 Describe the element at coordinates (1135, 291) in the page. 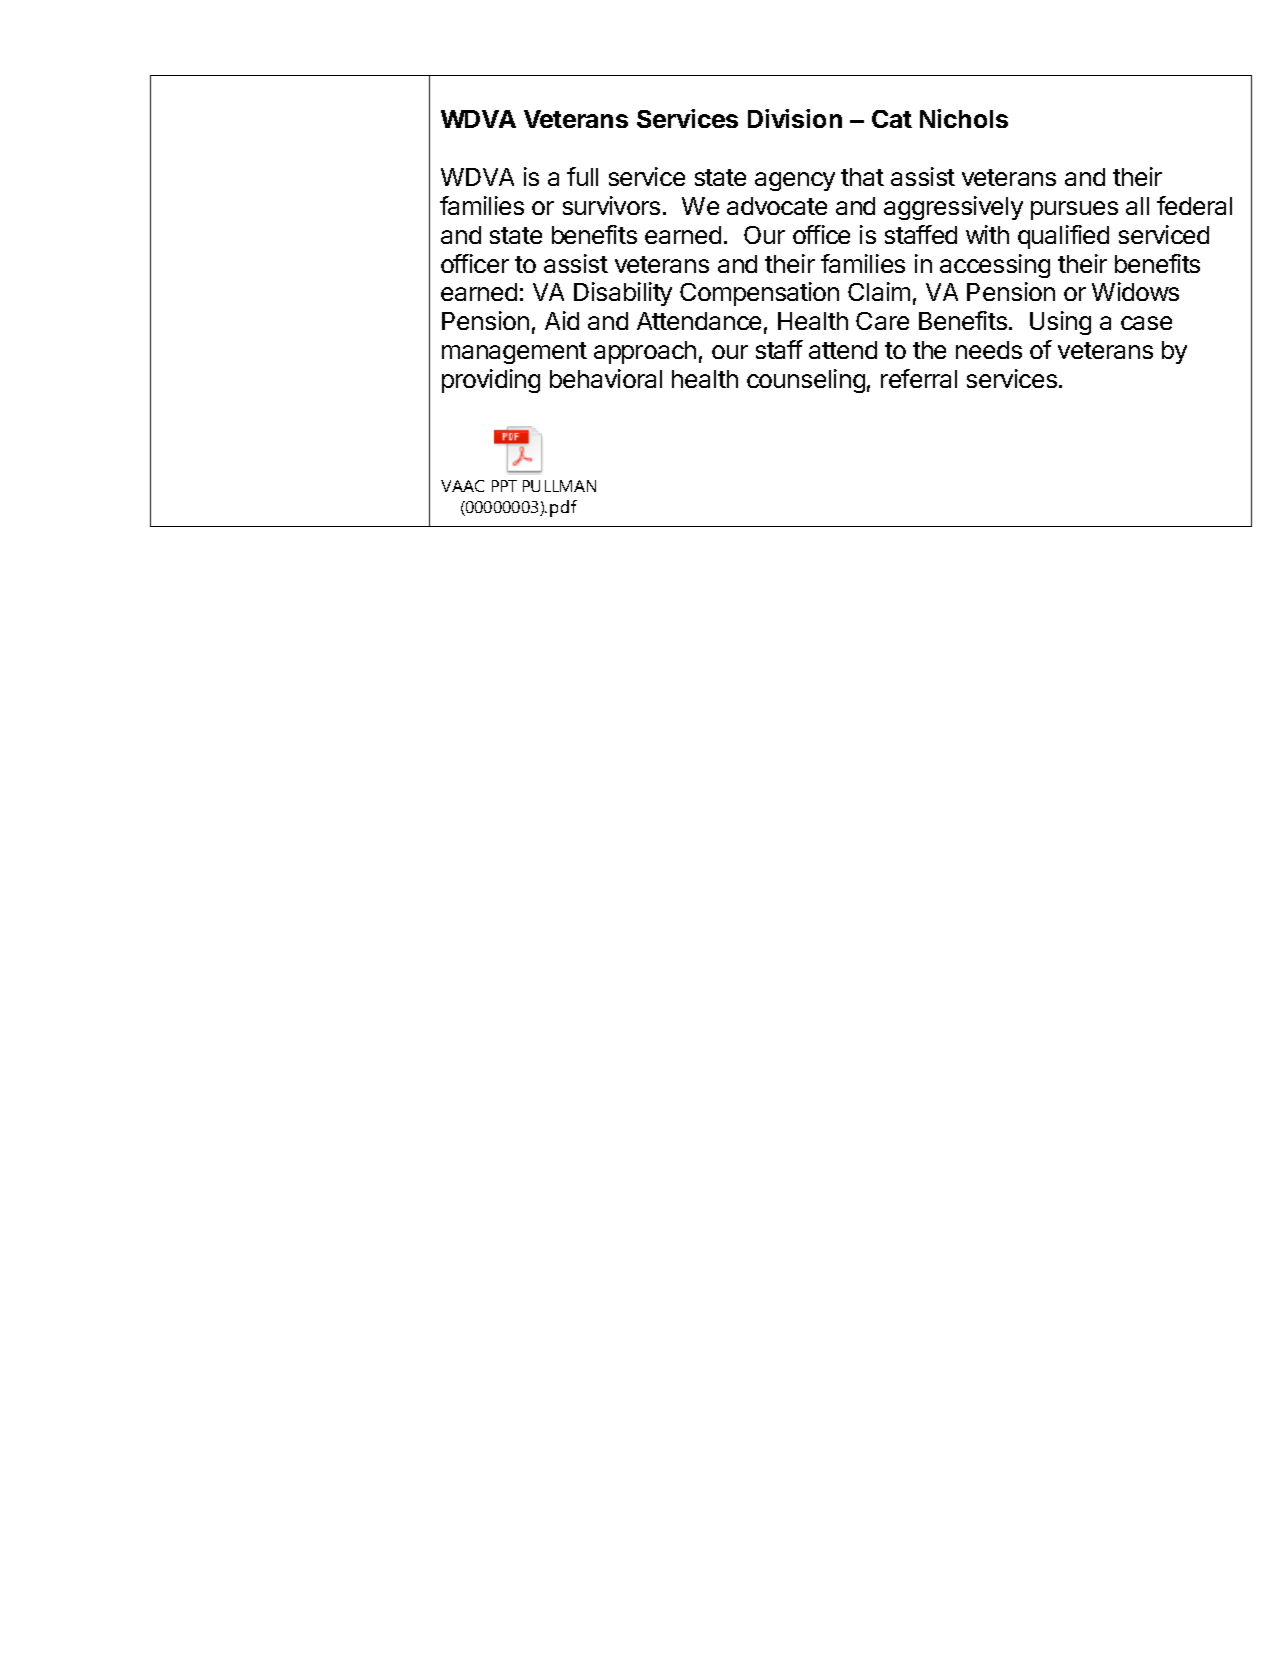

I see `Widows` at that location.
